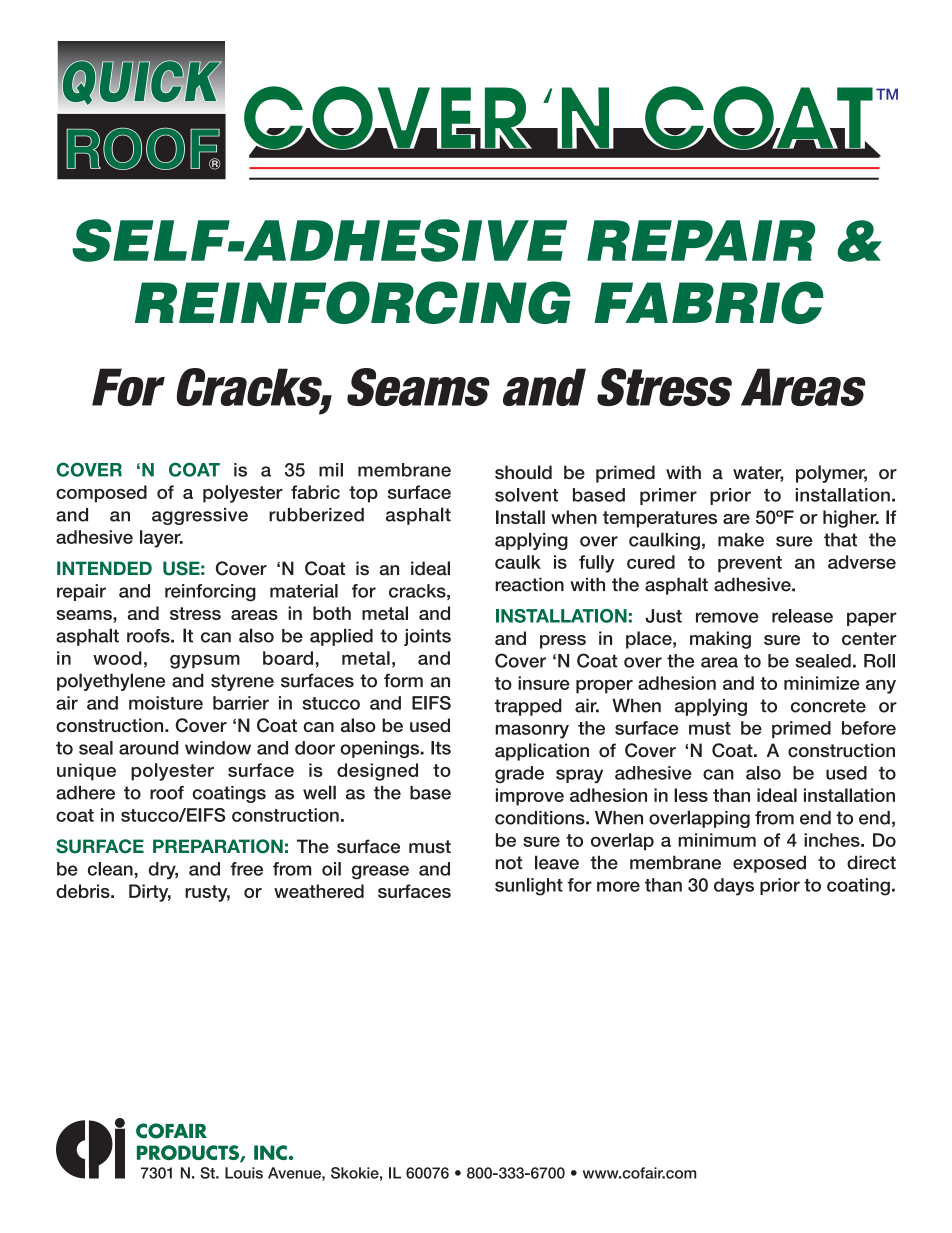 This document has width=952, height=1233. I want to click on joints, so click(427, 637).
